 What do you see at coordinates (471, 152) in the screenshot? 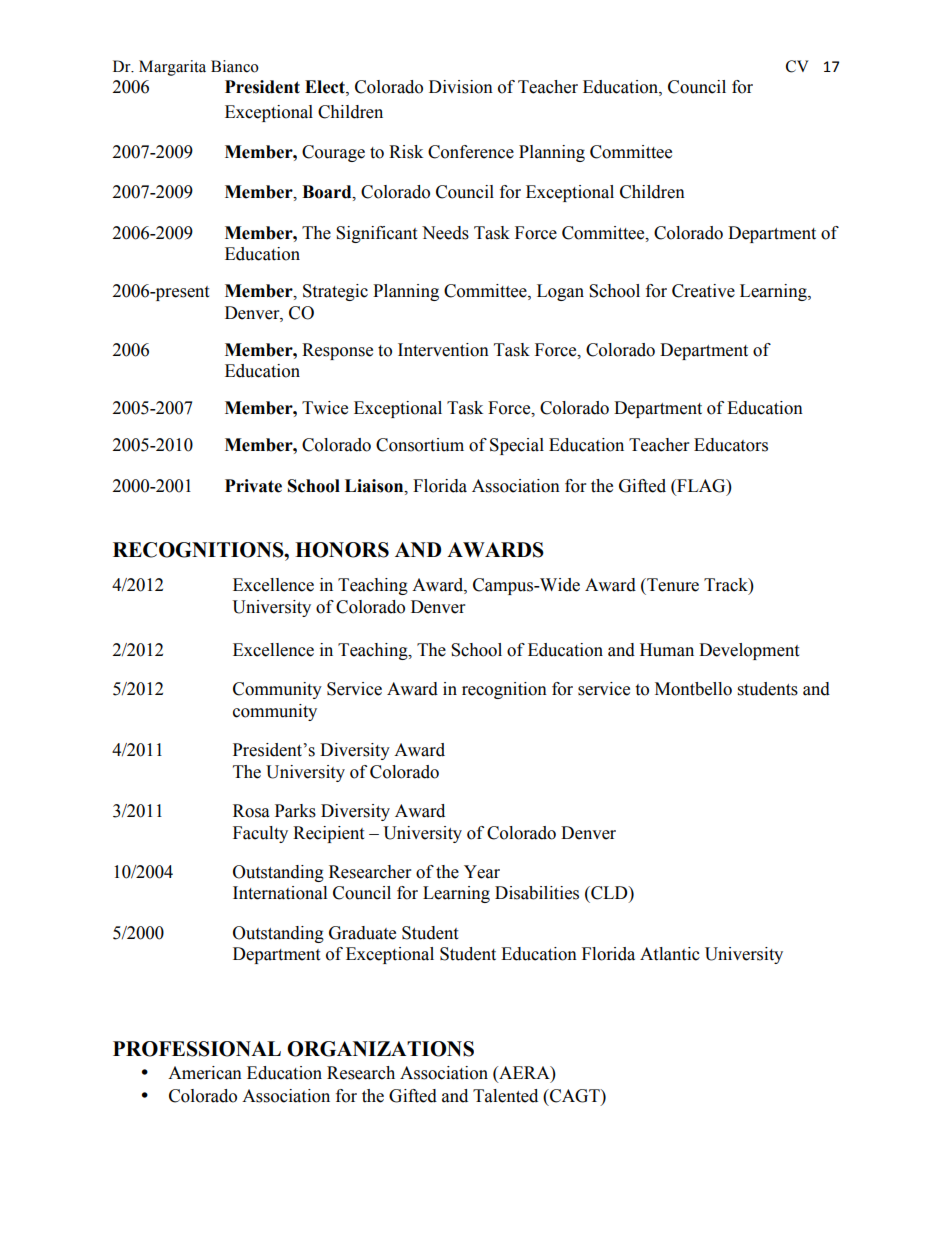
I see `Conference` at bounding box center [471, 152].
